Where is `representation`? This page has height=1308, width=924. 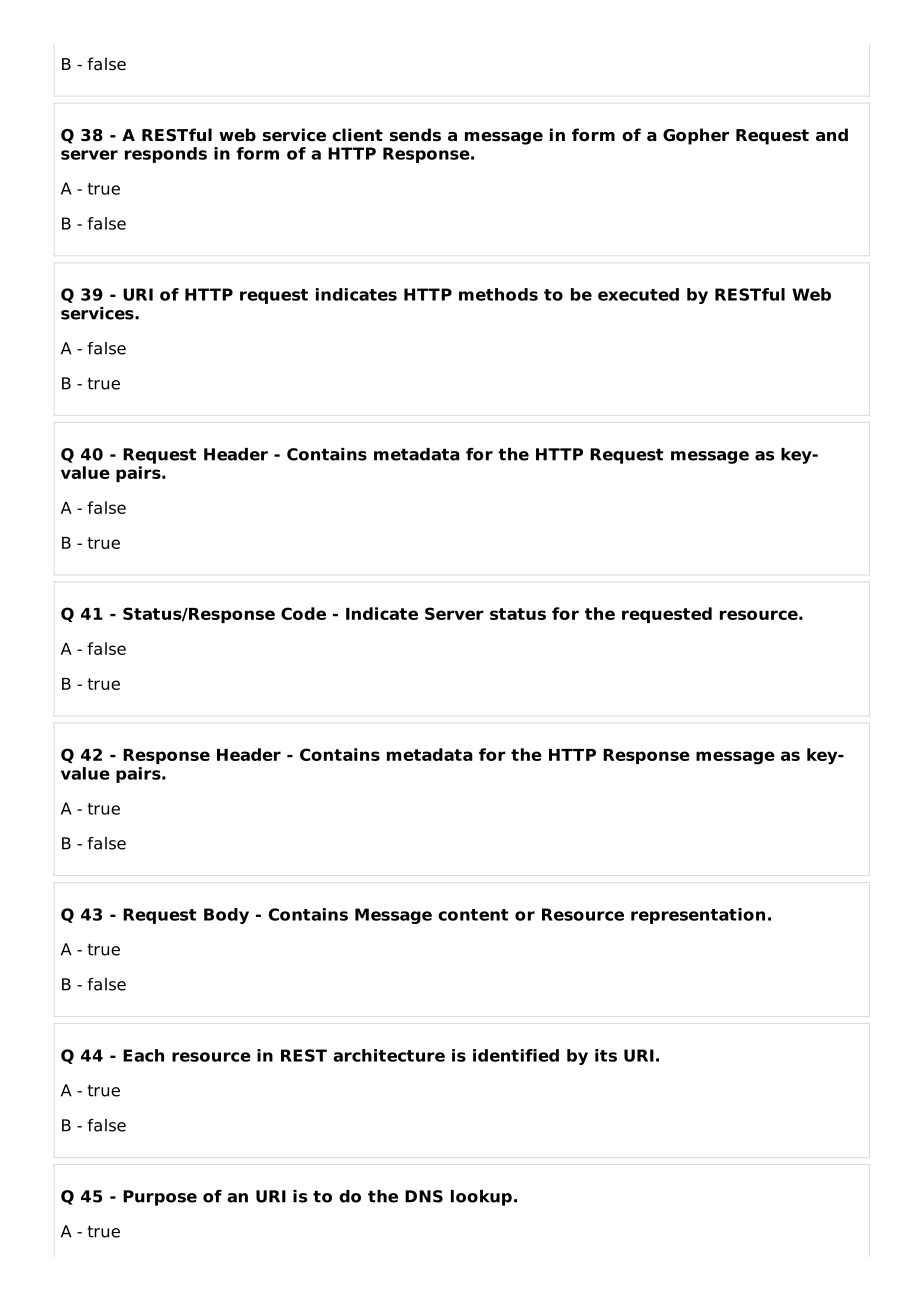 representation is located at coordinates (698, 916).
